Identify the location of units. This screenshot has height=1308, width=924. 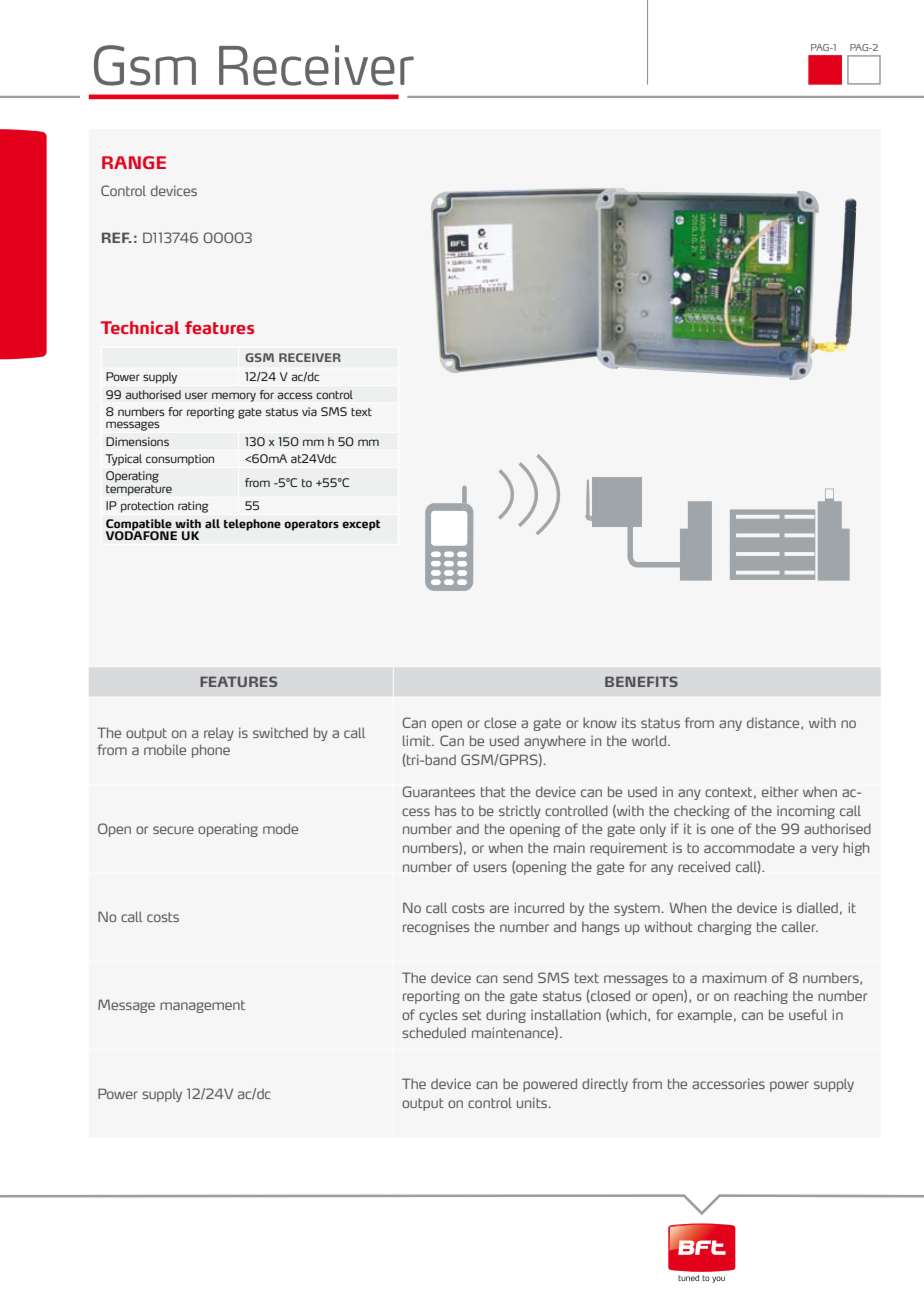
(532, 1102).
